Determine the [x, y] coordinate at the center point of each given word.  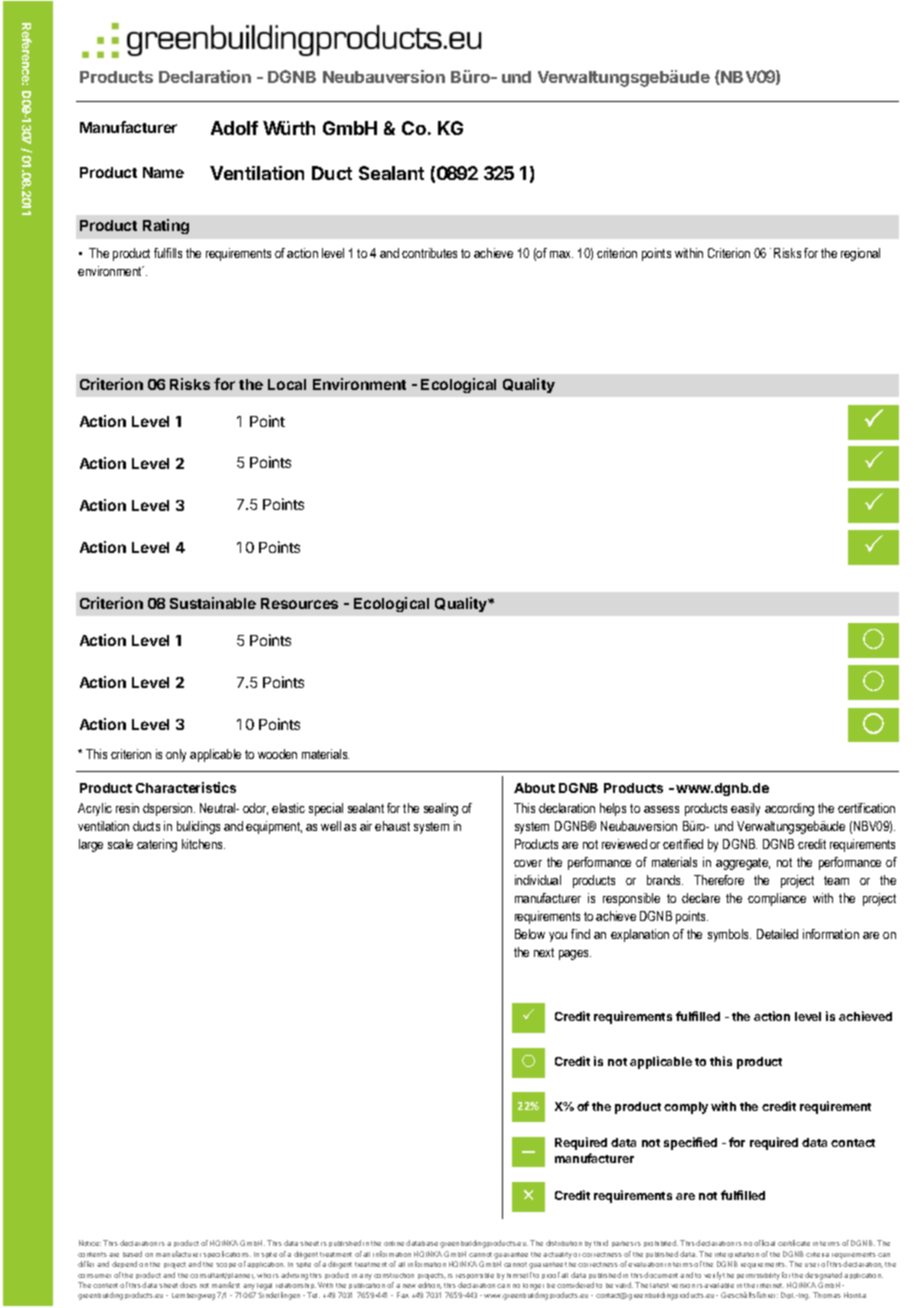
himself [519, 1275]
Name [163, 172]
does [188, 1285]
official [764, 1243]
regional [860, 254]
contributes [429, 253]
